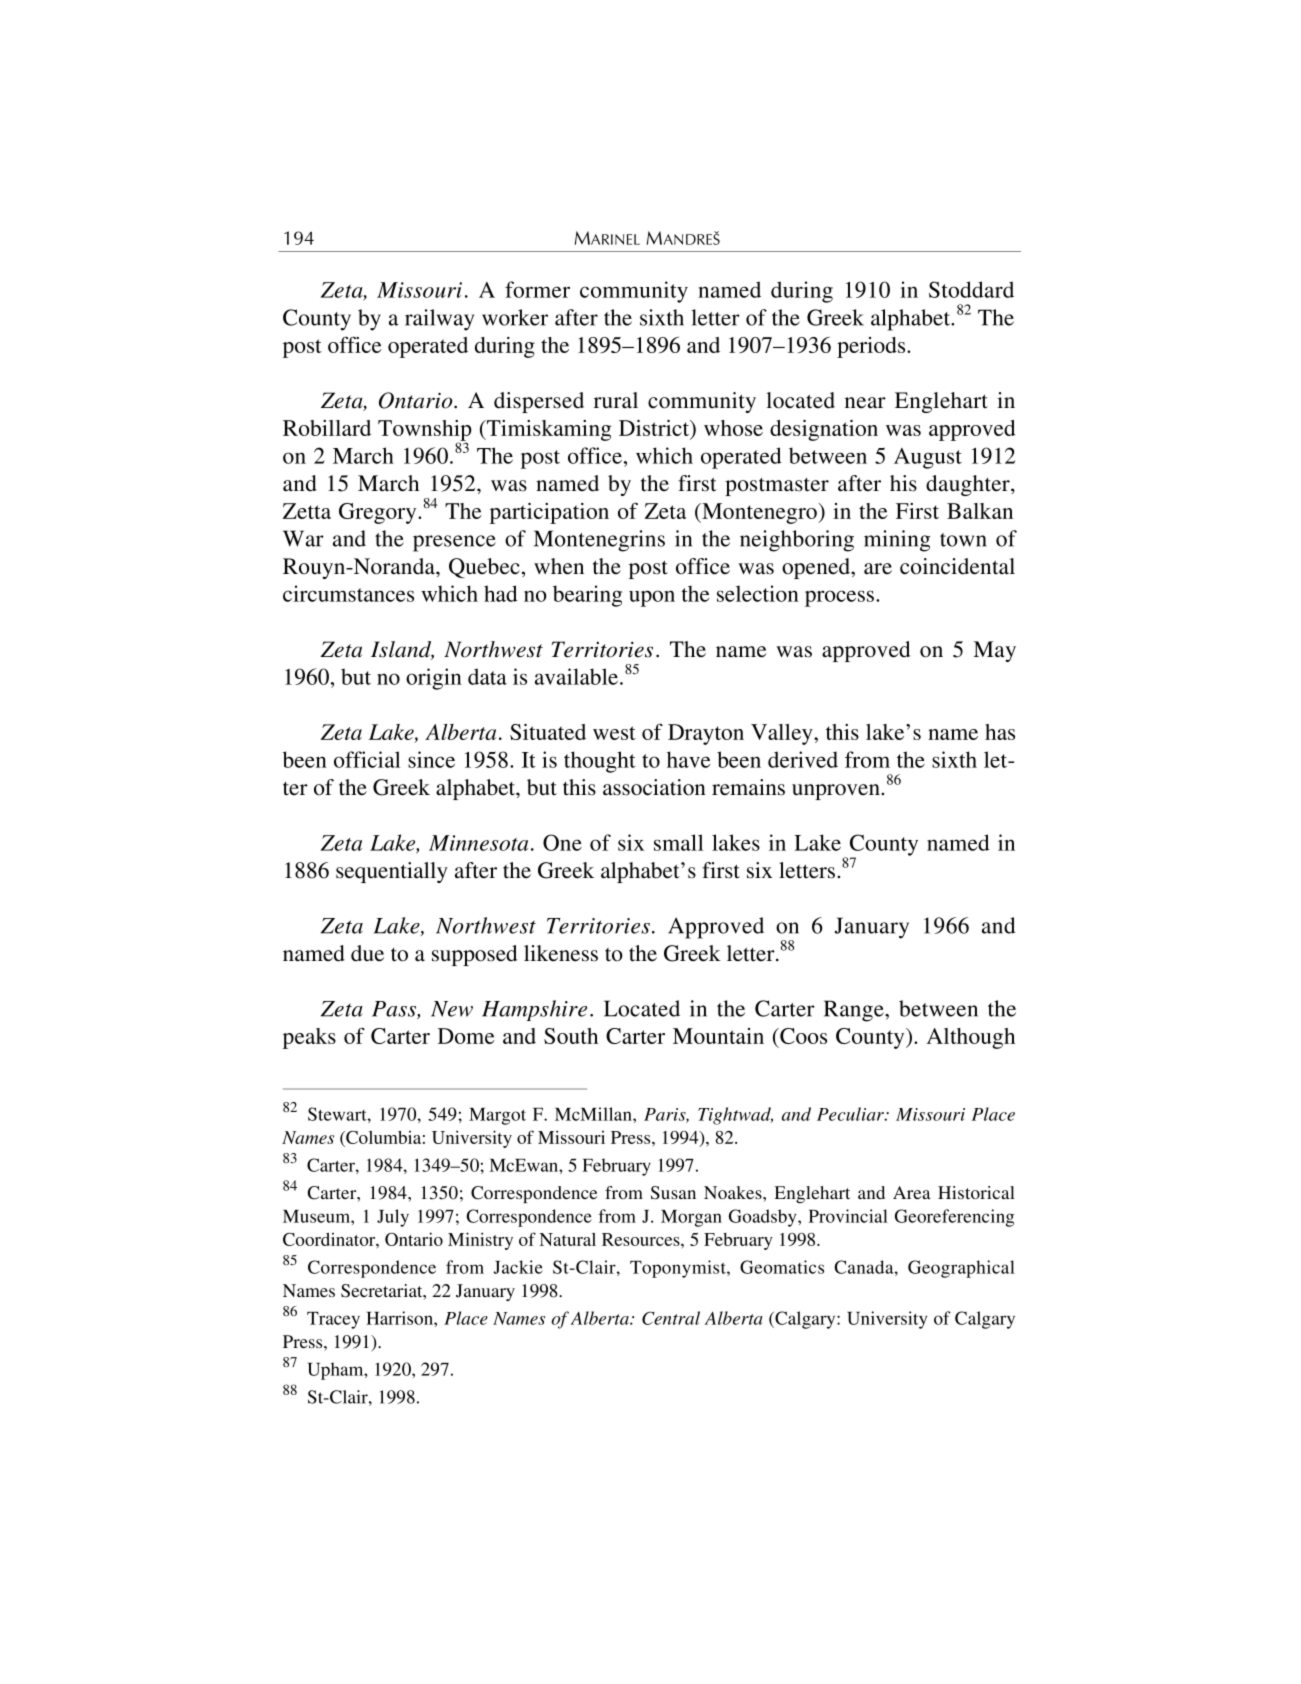  Describe the element at coordinates (333, 1320) in the image. I see `Tracey` at that location.
